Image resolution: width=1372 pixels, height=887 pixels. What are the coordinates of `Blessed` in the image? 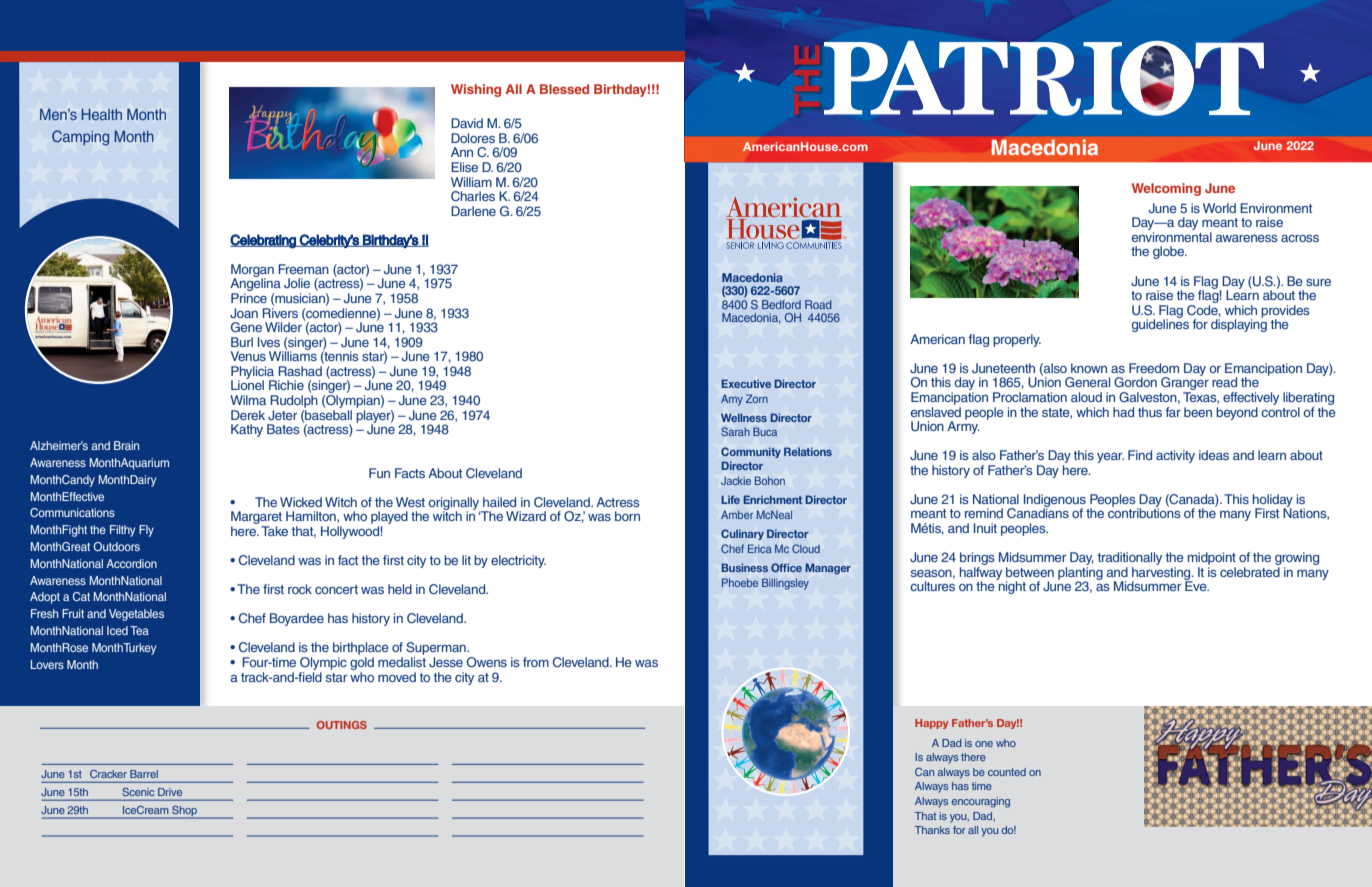 It's located at (564, 89).
